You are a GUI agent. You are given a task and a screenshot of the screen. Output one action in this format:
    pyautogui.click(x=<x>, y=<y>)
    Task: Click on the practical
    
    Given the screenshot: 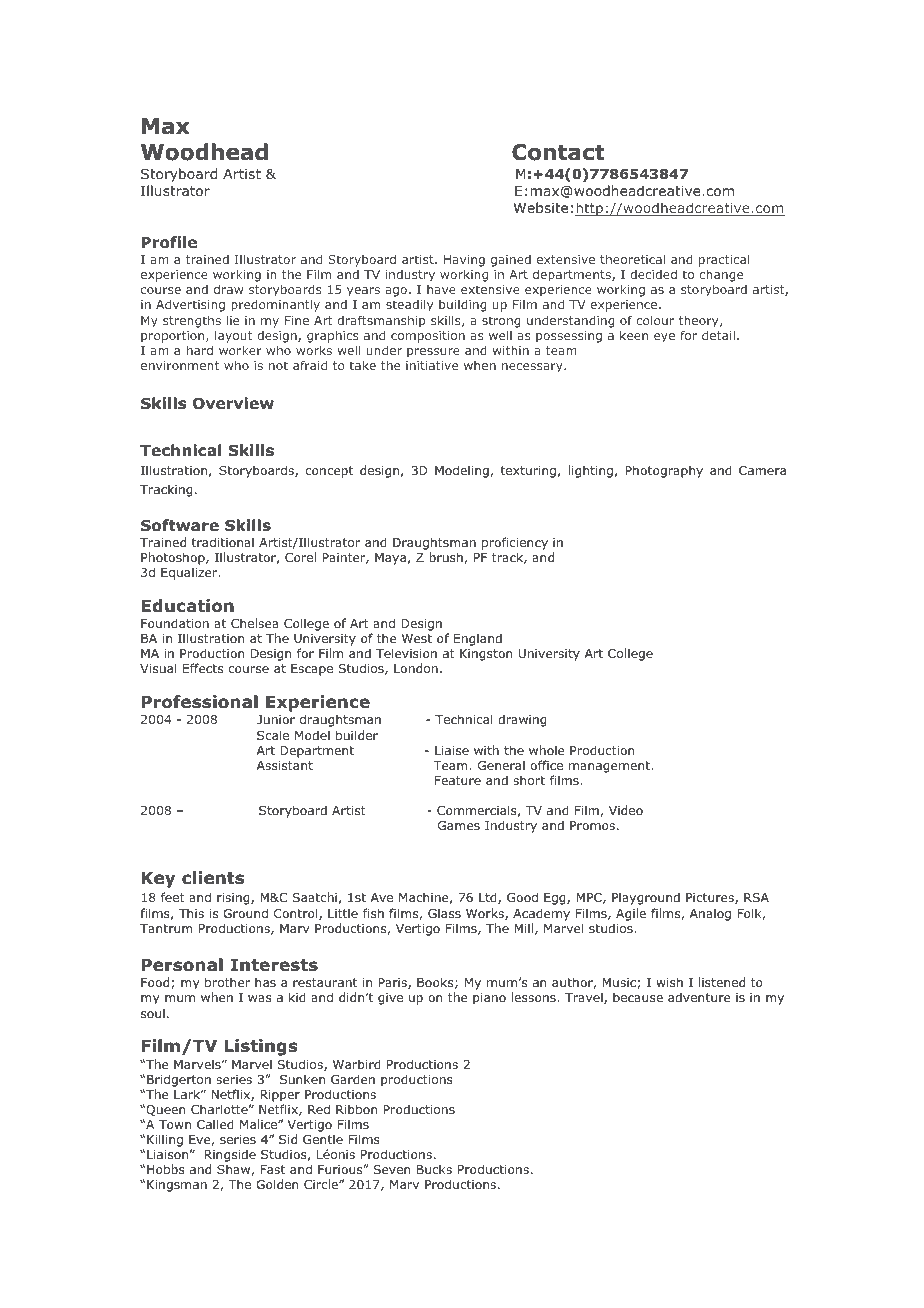 What is the action you would take?
    pyautogui.click(x=724, y=262)
